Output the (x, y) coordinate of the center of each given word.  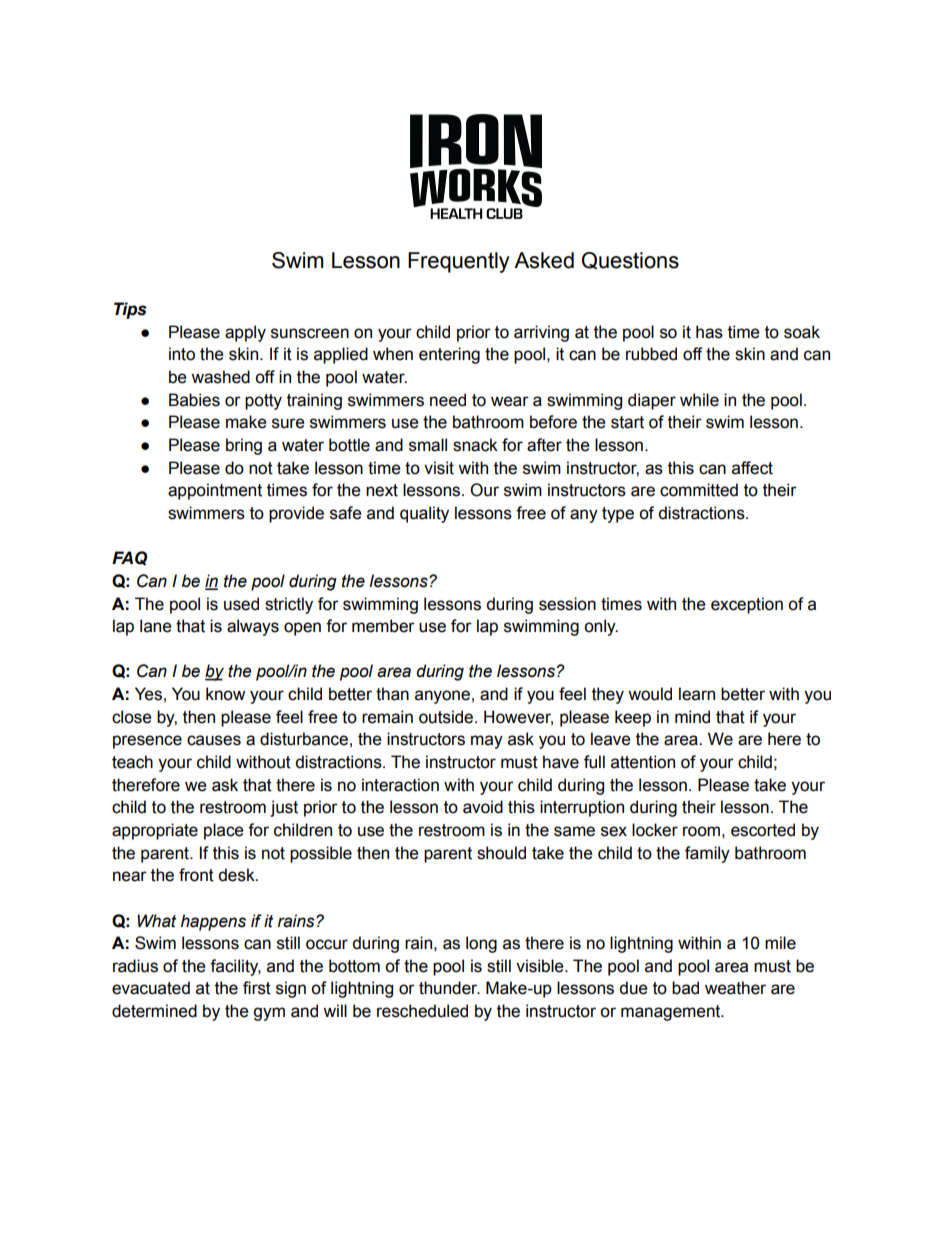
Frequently (459, 262)
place (224, 831)
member (383, 626)
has (709, 332)
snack (475, 445)
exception (747, 605)
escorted (763, 830)
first (257, 988)
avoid (483, 807)
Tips (130, 310)
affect (752, 468)
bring (244, 446)
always (253, 627)
